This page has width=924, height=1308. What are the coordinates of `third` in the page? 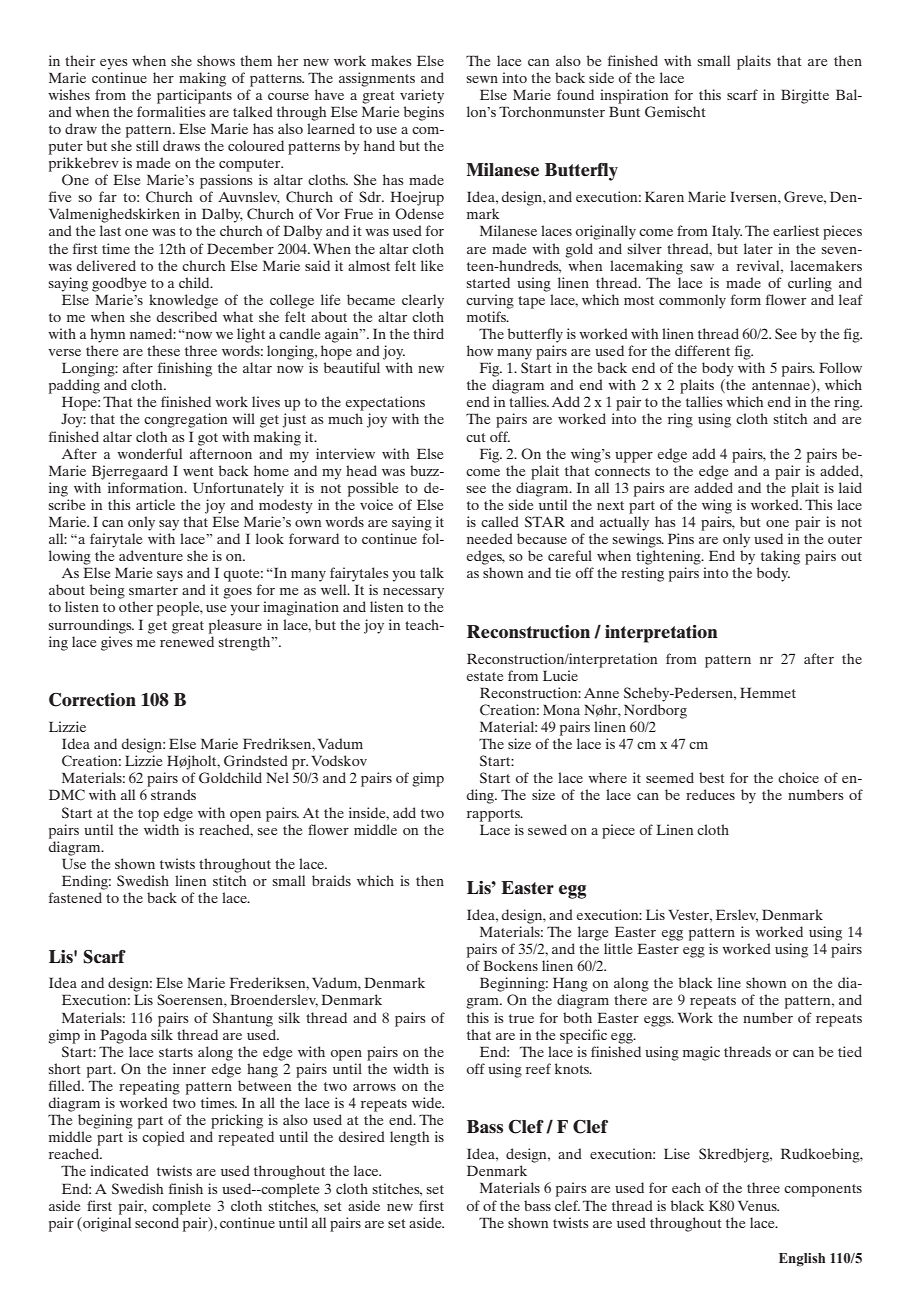 It's located at (428, 333).
